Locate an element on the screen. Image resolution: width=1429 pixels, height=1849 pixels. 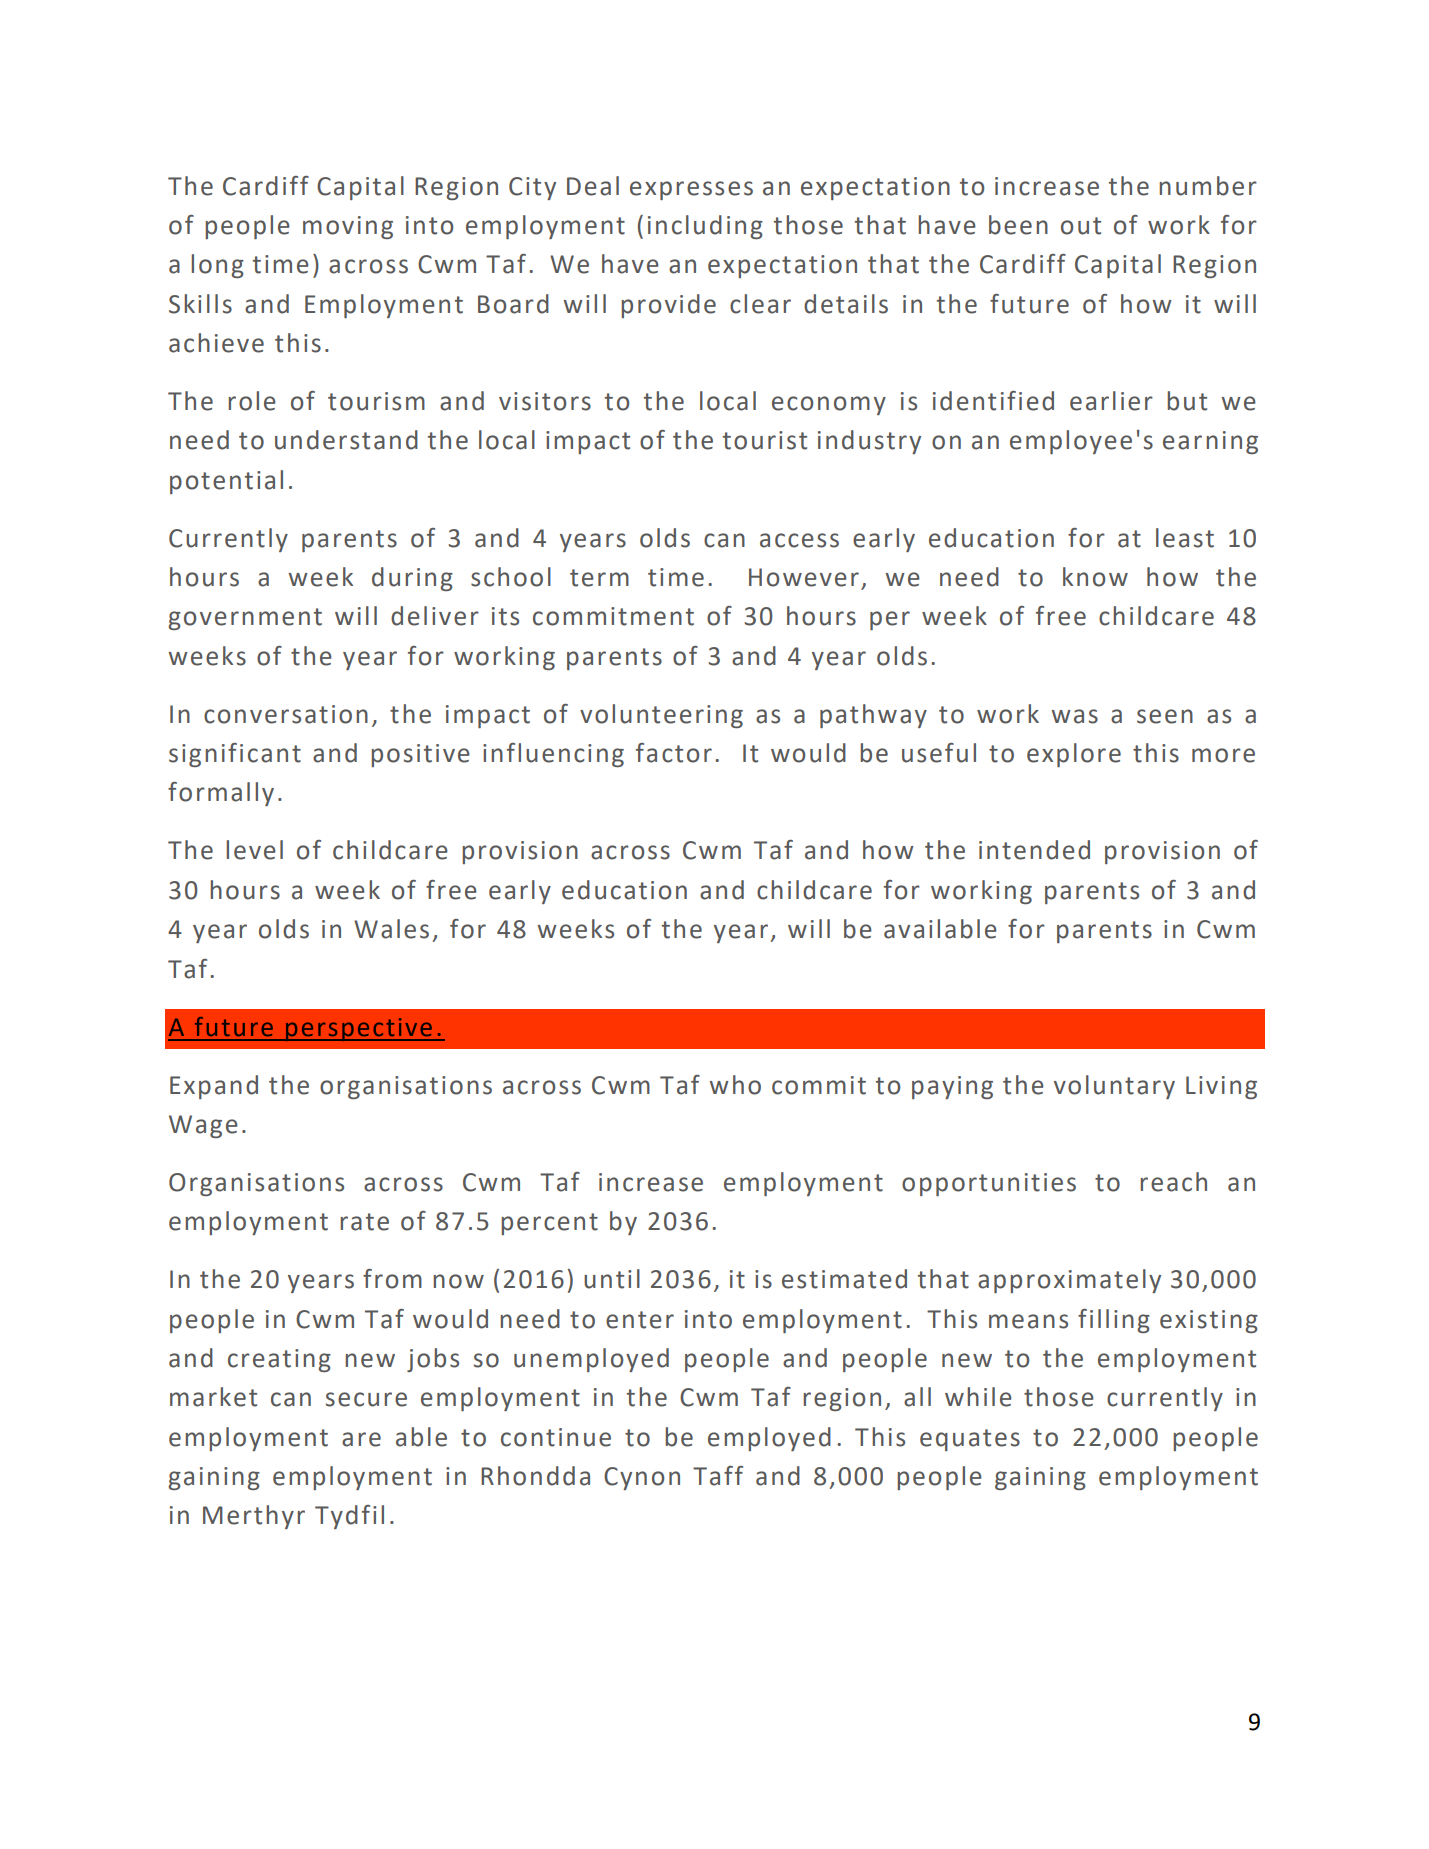
intended is located at coordinates (1034, 850).
